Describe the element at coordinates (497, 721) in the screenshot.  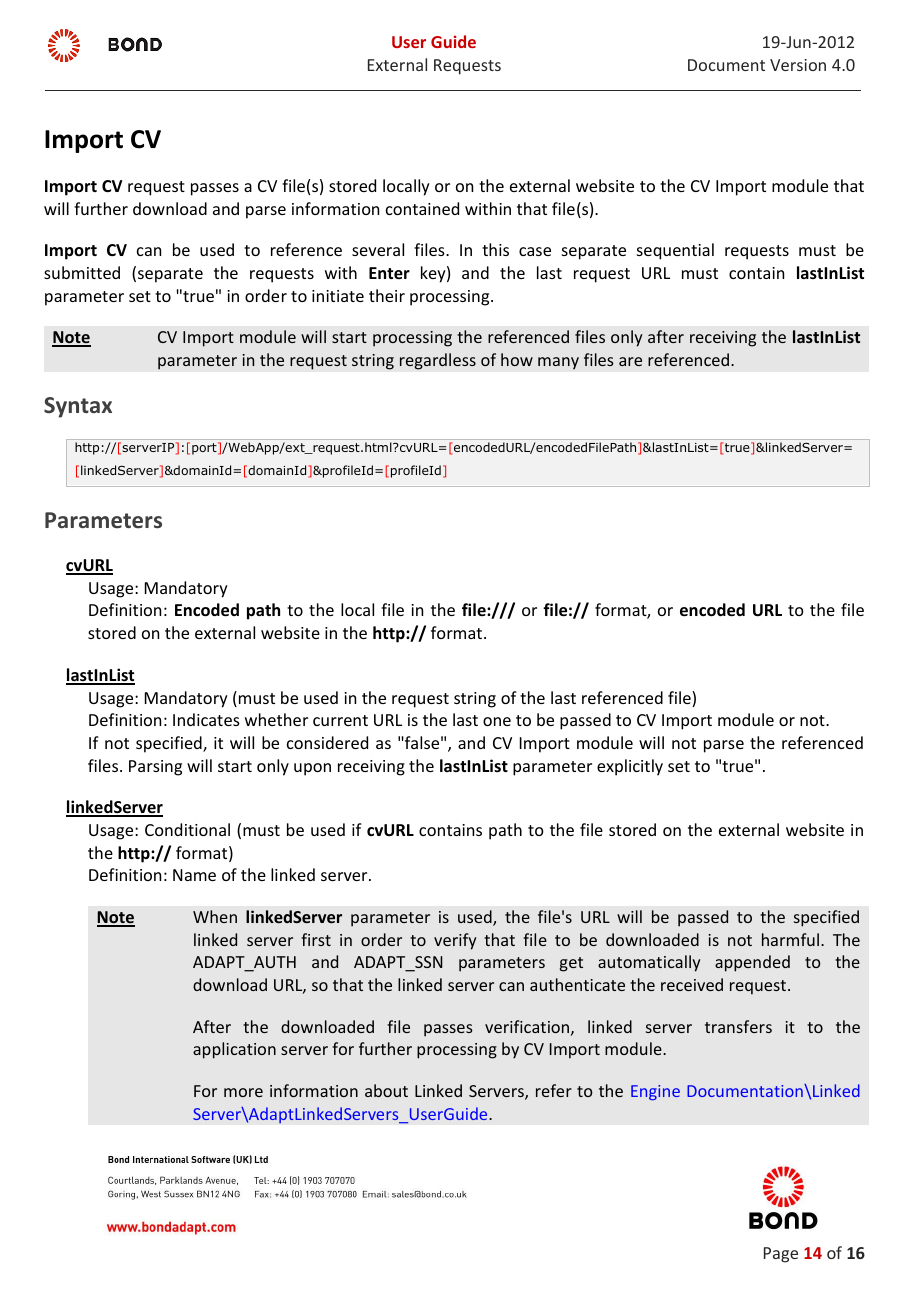
I see `one` at that location.
